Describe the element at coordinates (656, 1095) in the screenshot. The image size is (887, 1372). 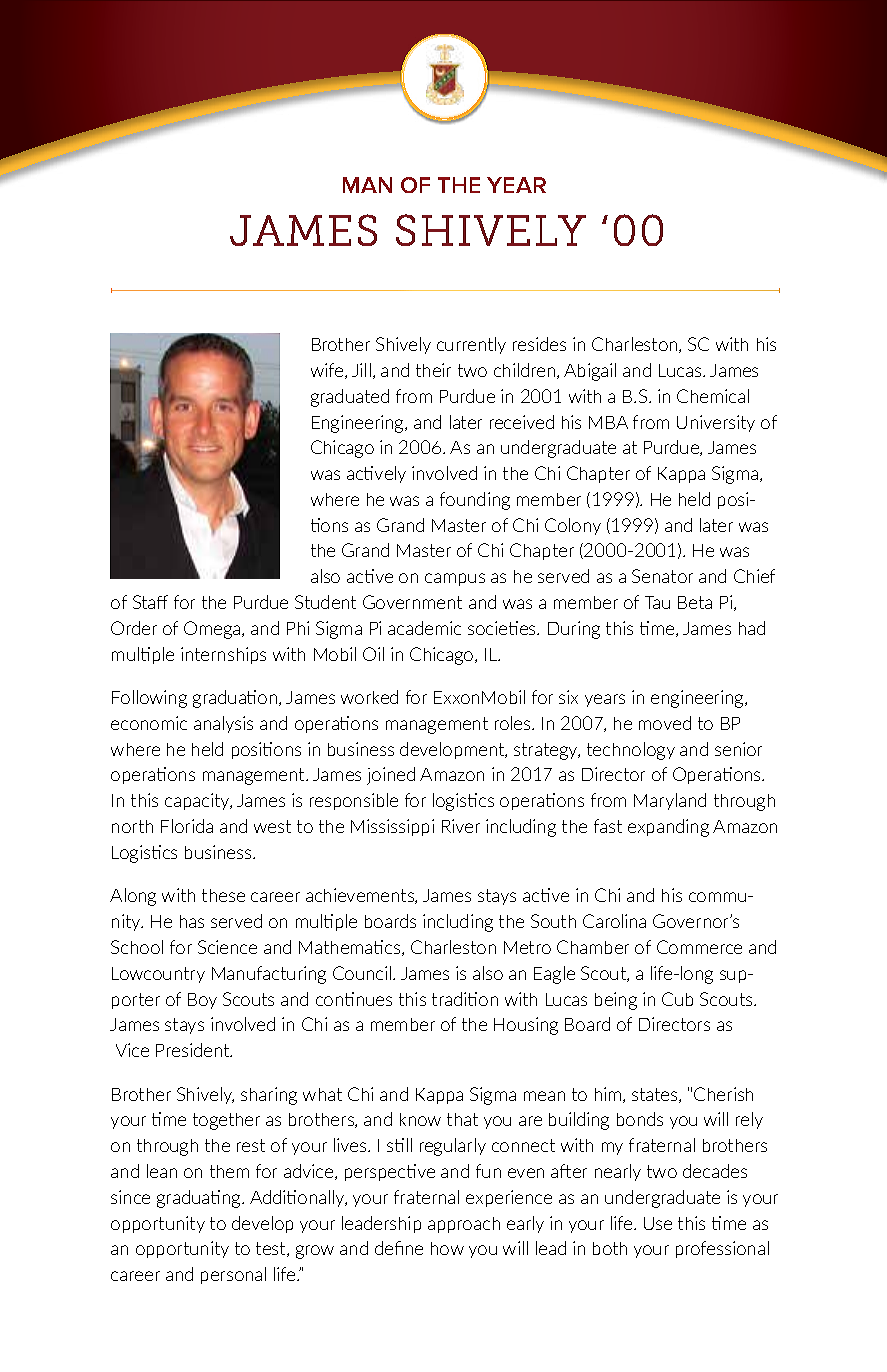
I see `states` at that location.
